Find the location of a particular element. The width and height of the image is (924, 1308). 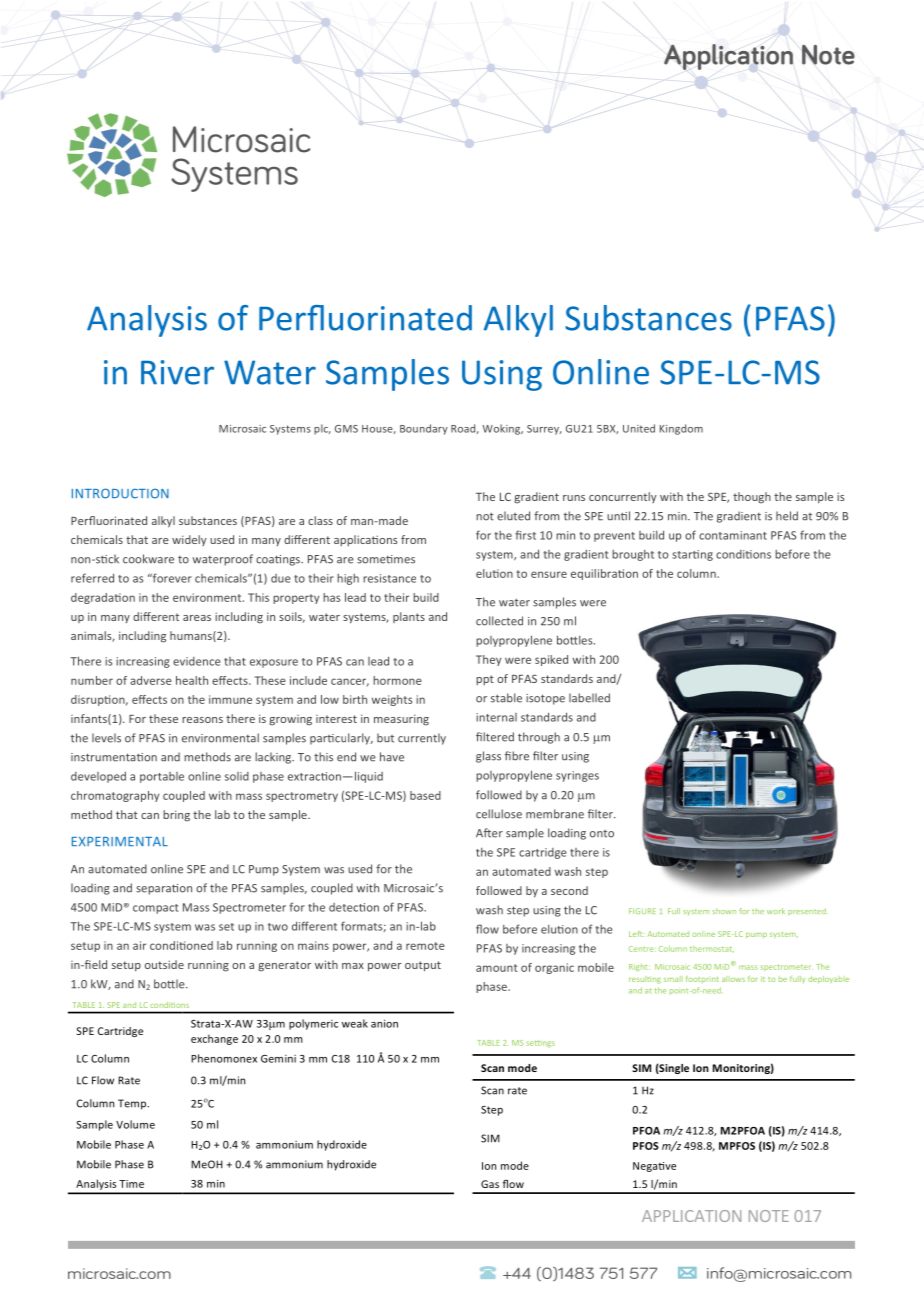

amount is located at coordinates (497, 968).
